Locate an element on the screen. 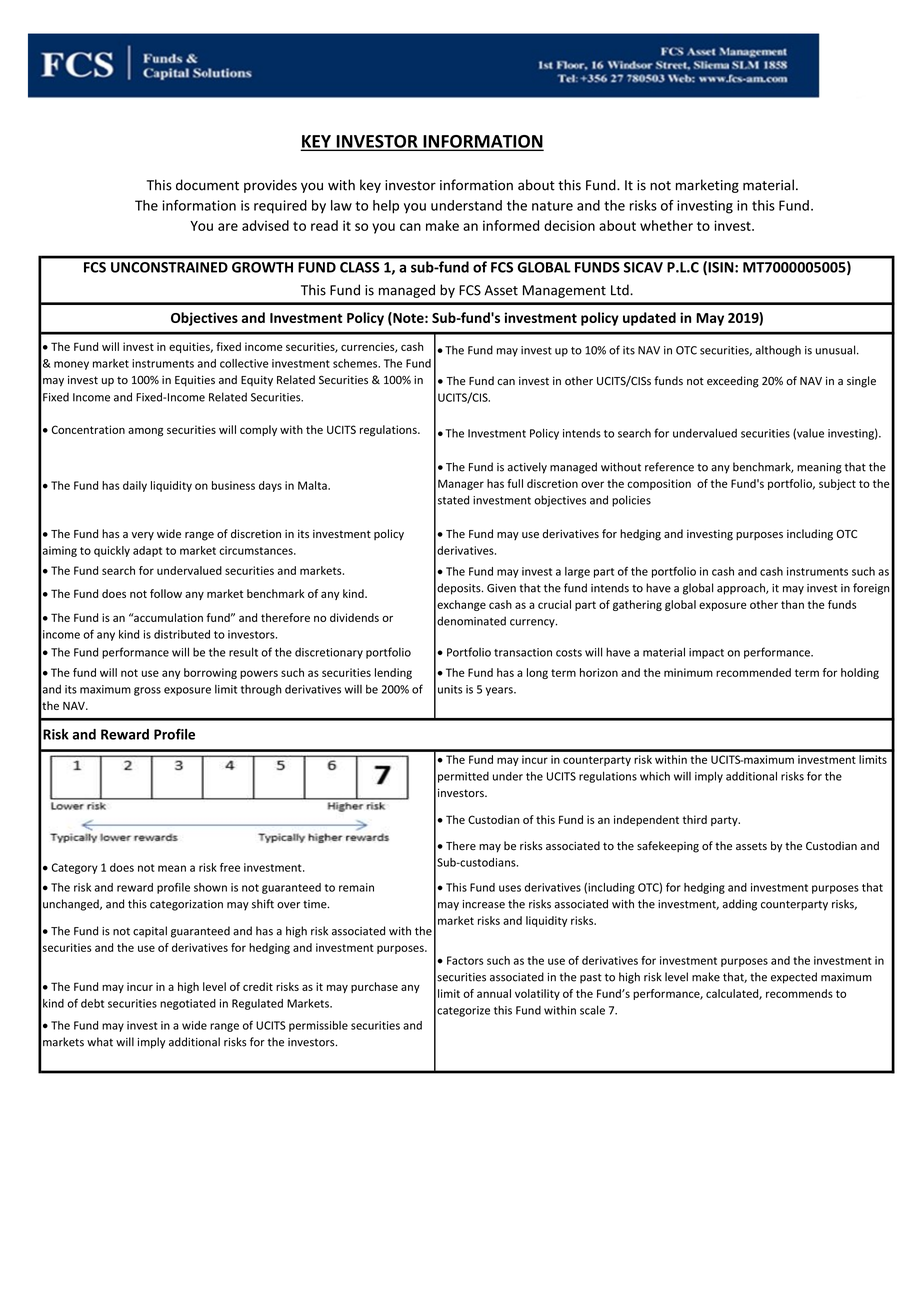 This screenshot has width=924, height=1308. informed is located at coordinates (511, 225).
